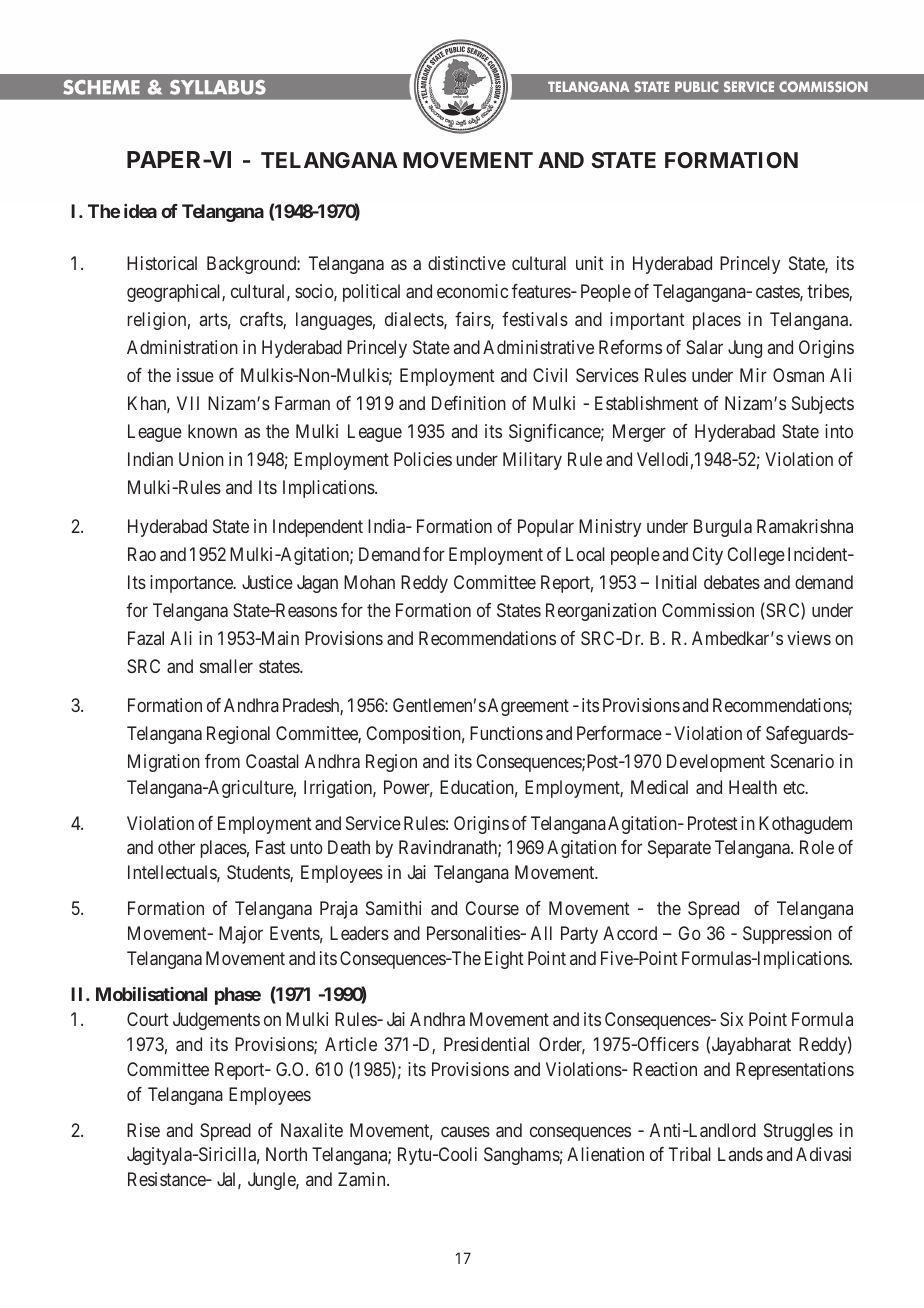 The height and width of the screenshot is (1308, 924). What do you see at coordinates (546, 528) in the screenshot?
I see `Popular` at bounding box center [546, 528].
